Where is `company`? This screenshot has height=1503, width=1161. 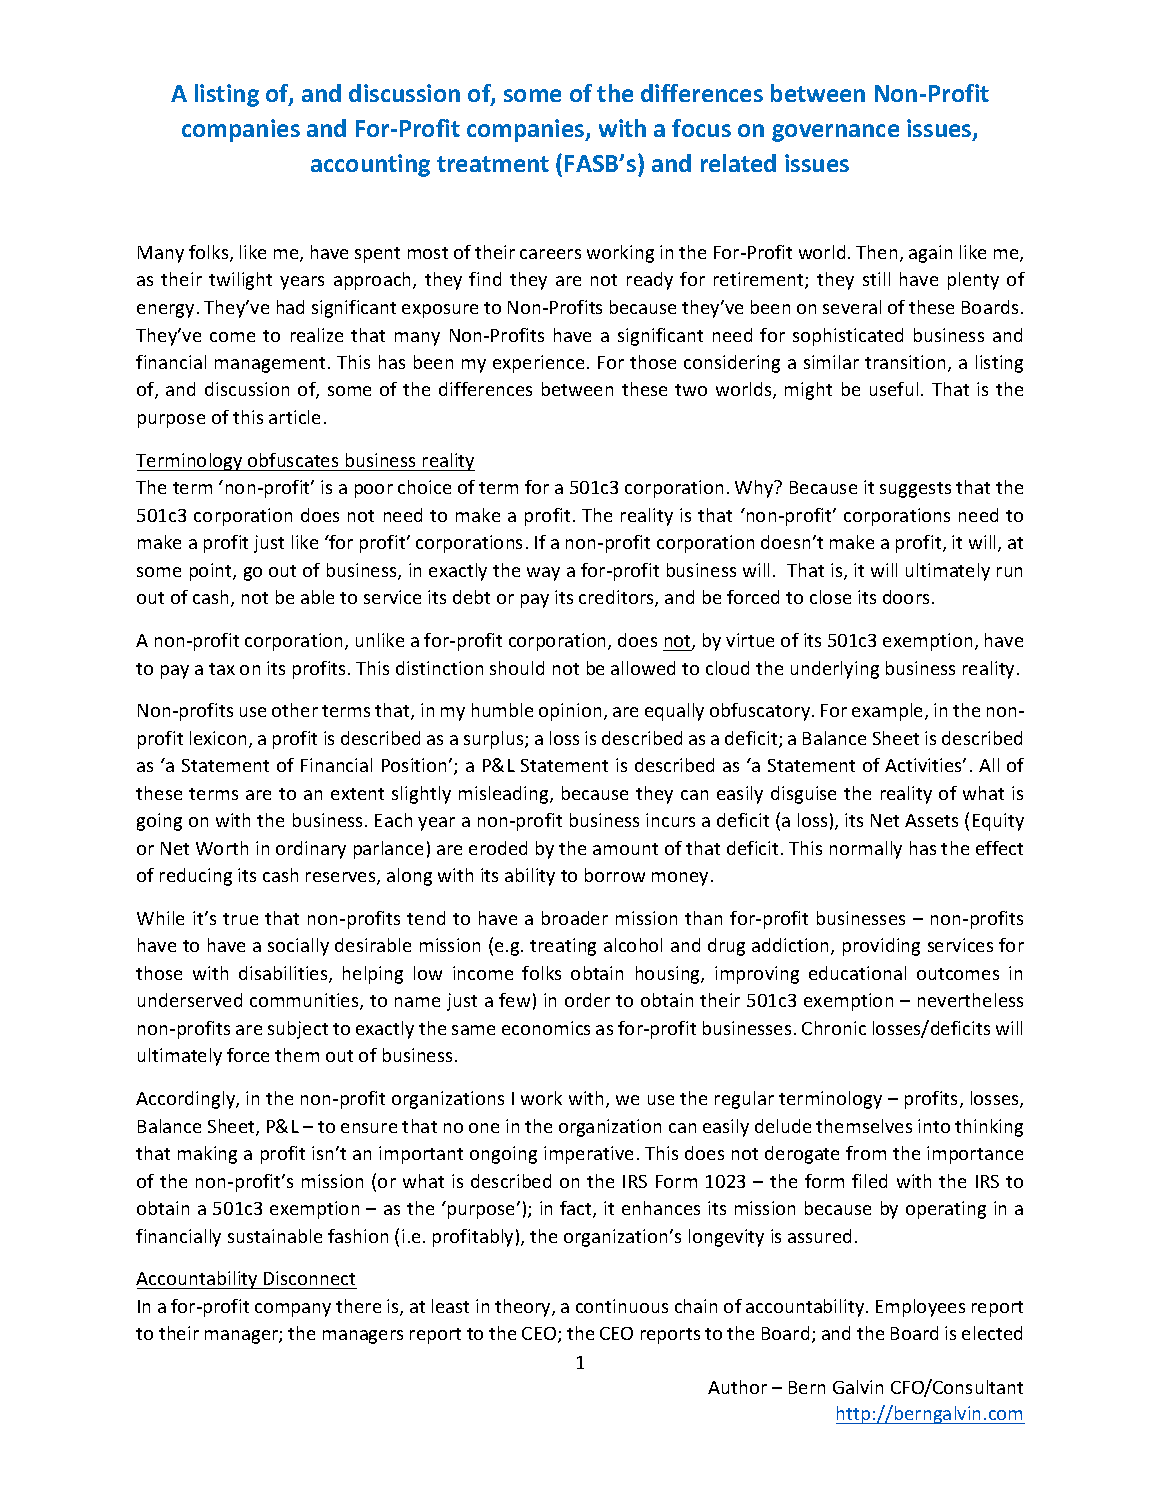
company is located at coordinates (293, 1310).
